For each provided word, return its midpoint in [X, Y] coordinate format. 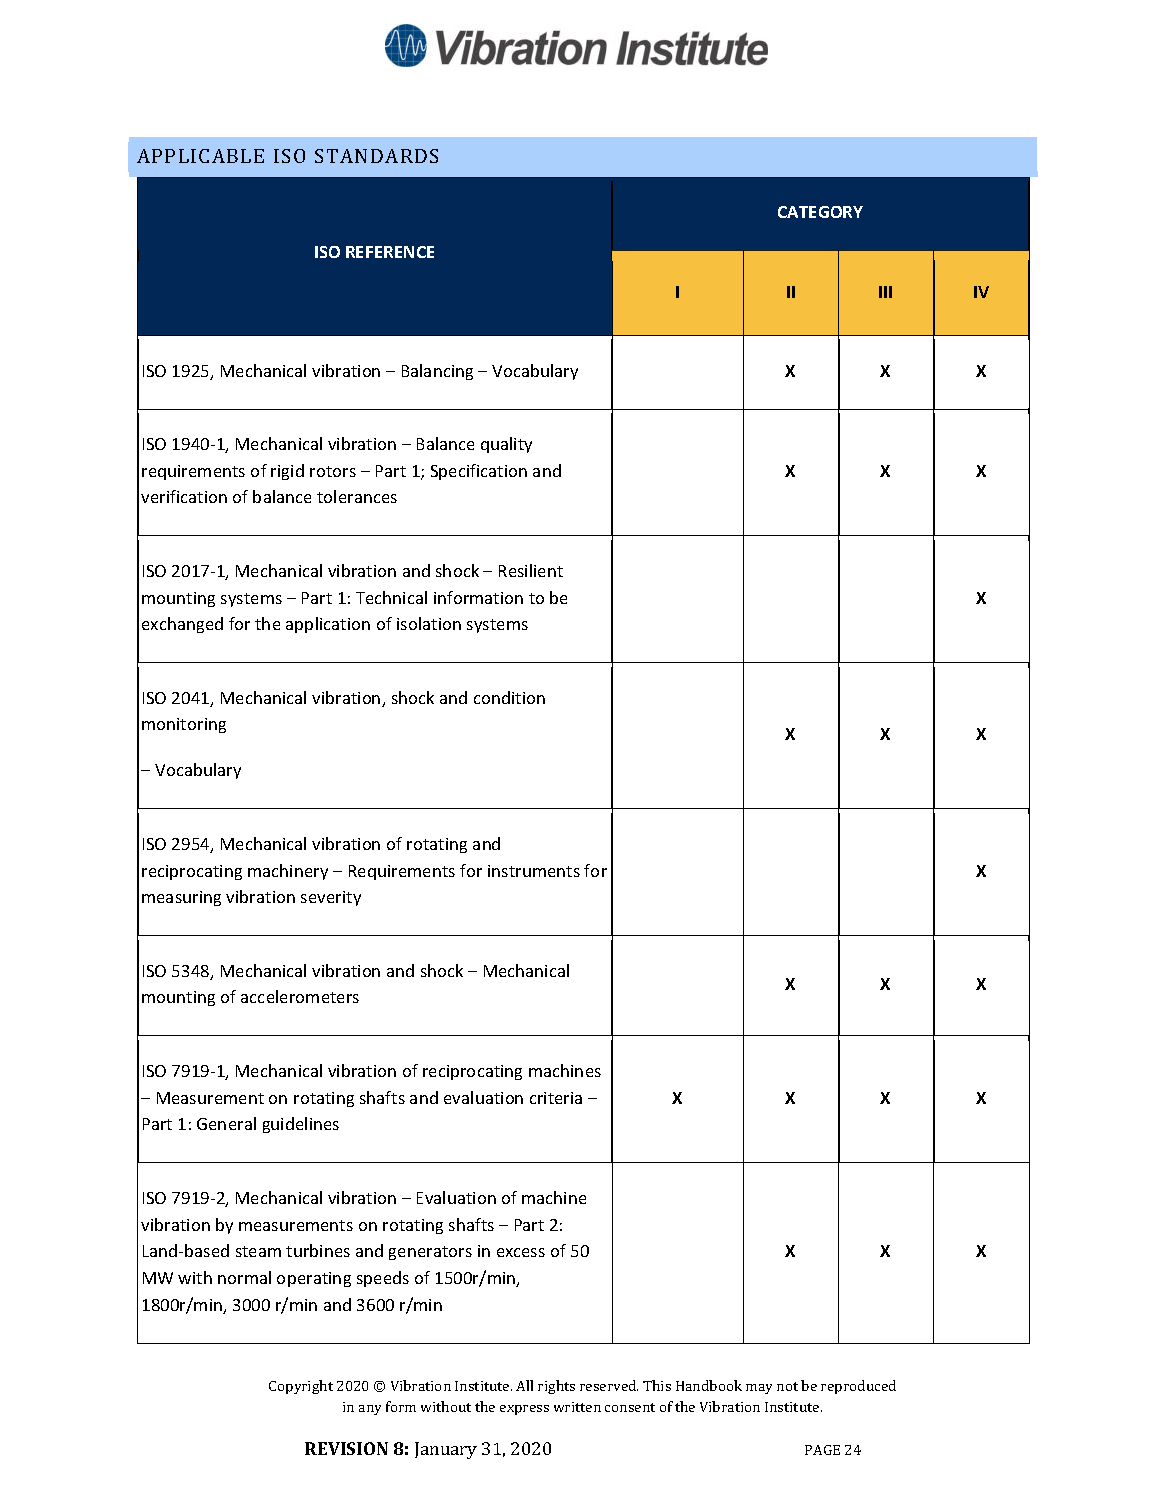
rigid [287, 472]
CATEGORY [820, 212]
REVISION [346, 1448]
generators [430, 1253]
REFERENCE [390, 252]
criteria [556, 1098]
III [885, 292]
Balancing [437, 372]
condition [509, 697]
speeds [383, 1279]
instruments [534, 871]
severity [331, 898]
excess [521, 1252]
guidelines [301, 1125]
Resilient [531, 570]
